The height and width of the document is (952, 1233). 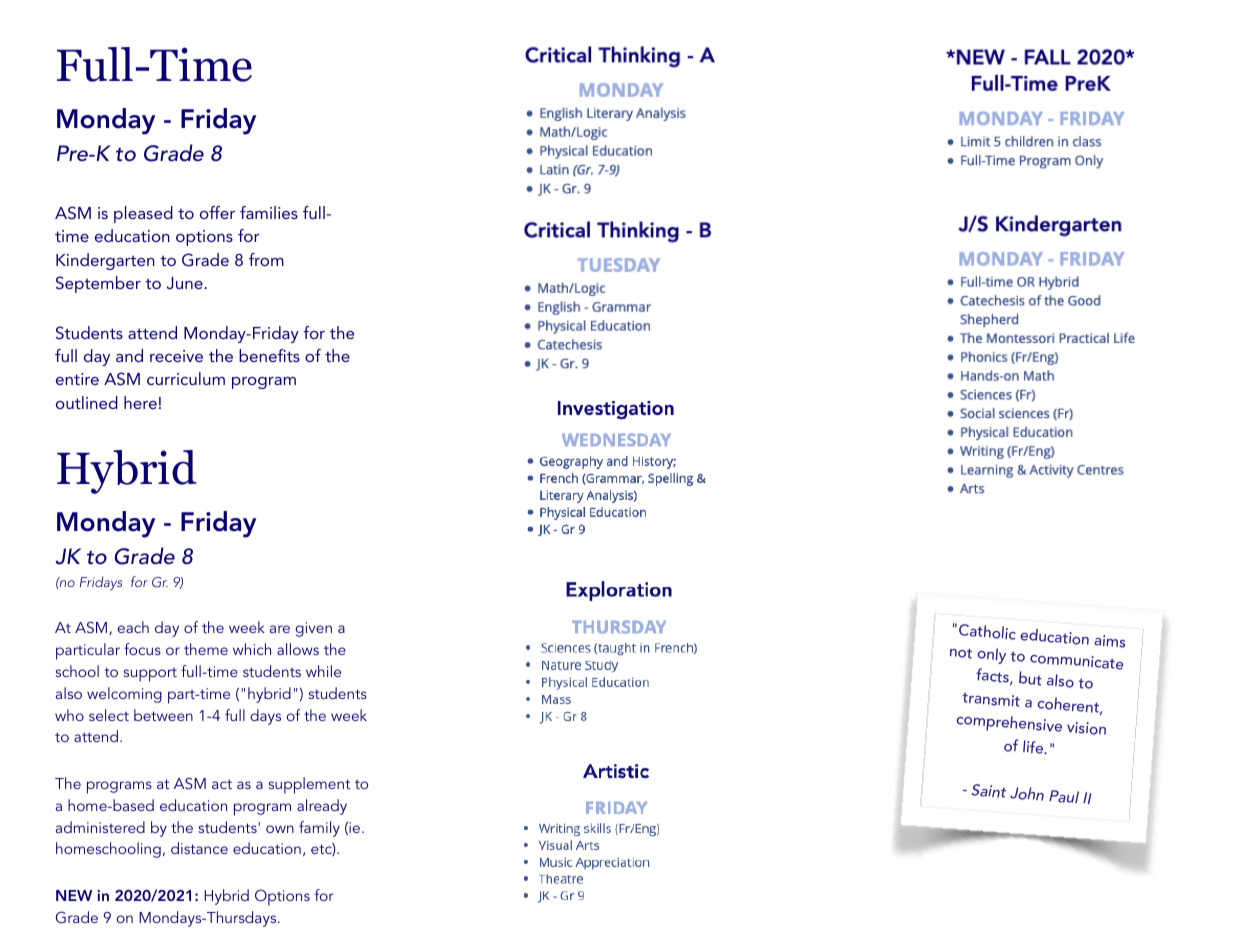 I want to click on each, so click(x=133, y=627).
